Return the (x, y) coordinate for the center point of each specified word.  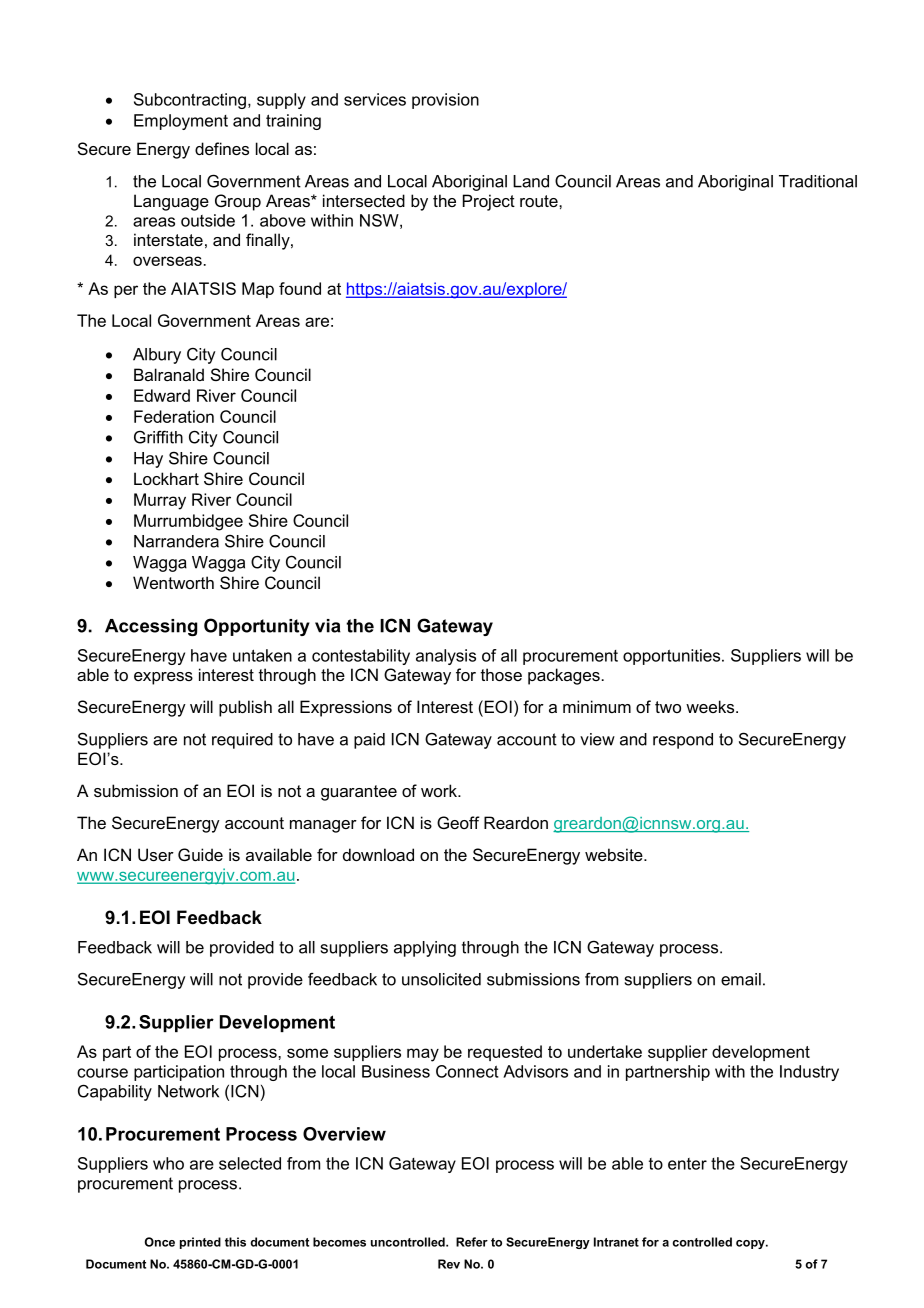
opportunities (673, 657)
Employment (181, 122)
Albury (157, 356)
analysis (446, 657)
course (102, 1073)
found (300, 288)
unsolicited (441, 979)
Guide (200, 854)
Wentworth (173, 582)
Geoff (458, 822)
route (540, 201)
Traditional (818, 181)
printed (200, 1243)
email (741, 979)
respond (683, 741)
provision (445, 101)
